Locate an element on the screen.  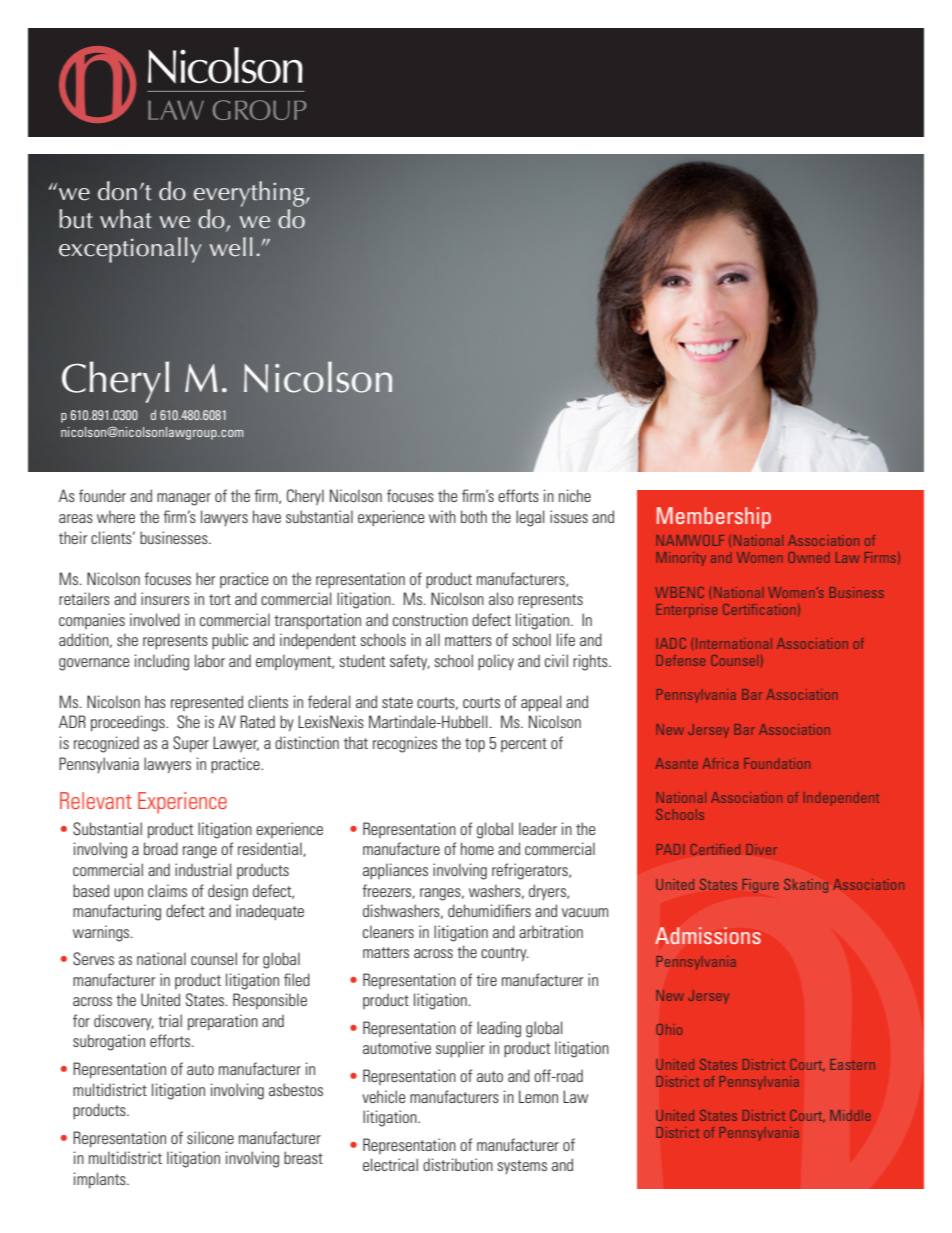
silicone is located at coordinates (210, 1137).
